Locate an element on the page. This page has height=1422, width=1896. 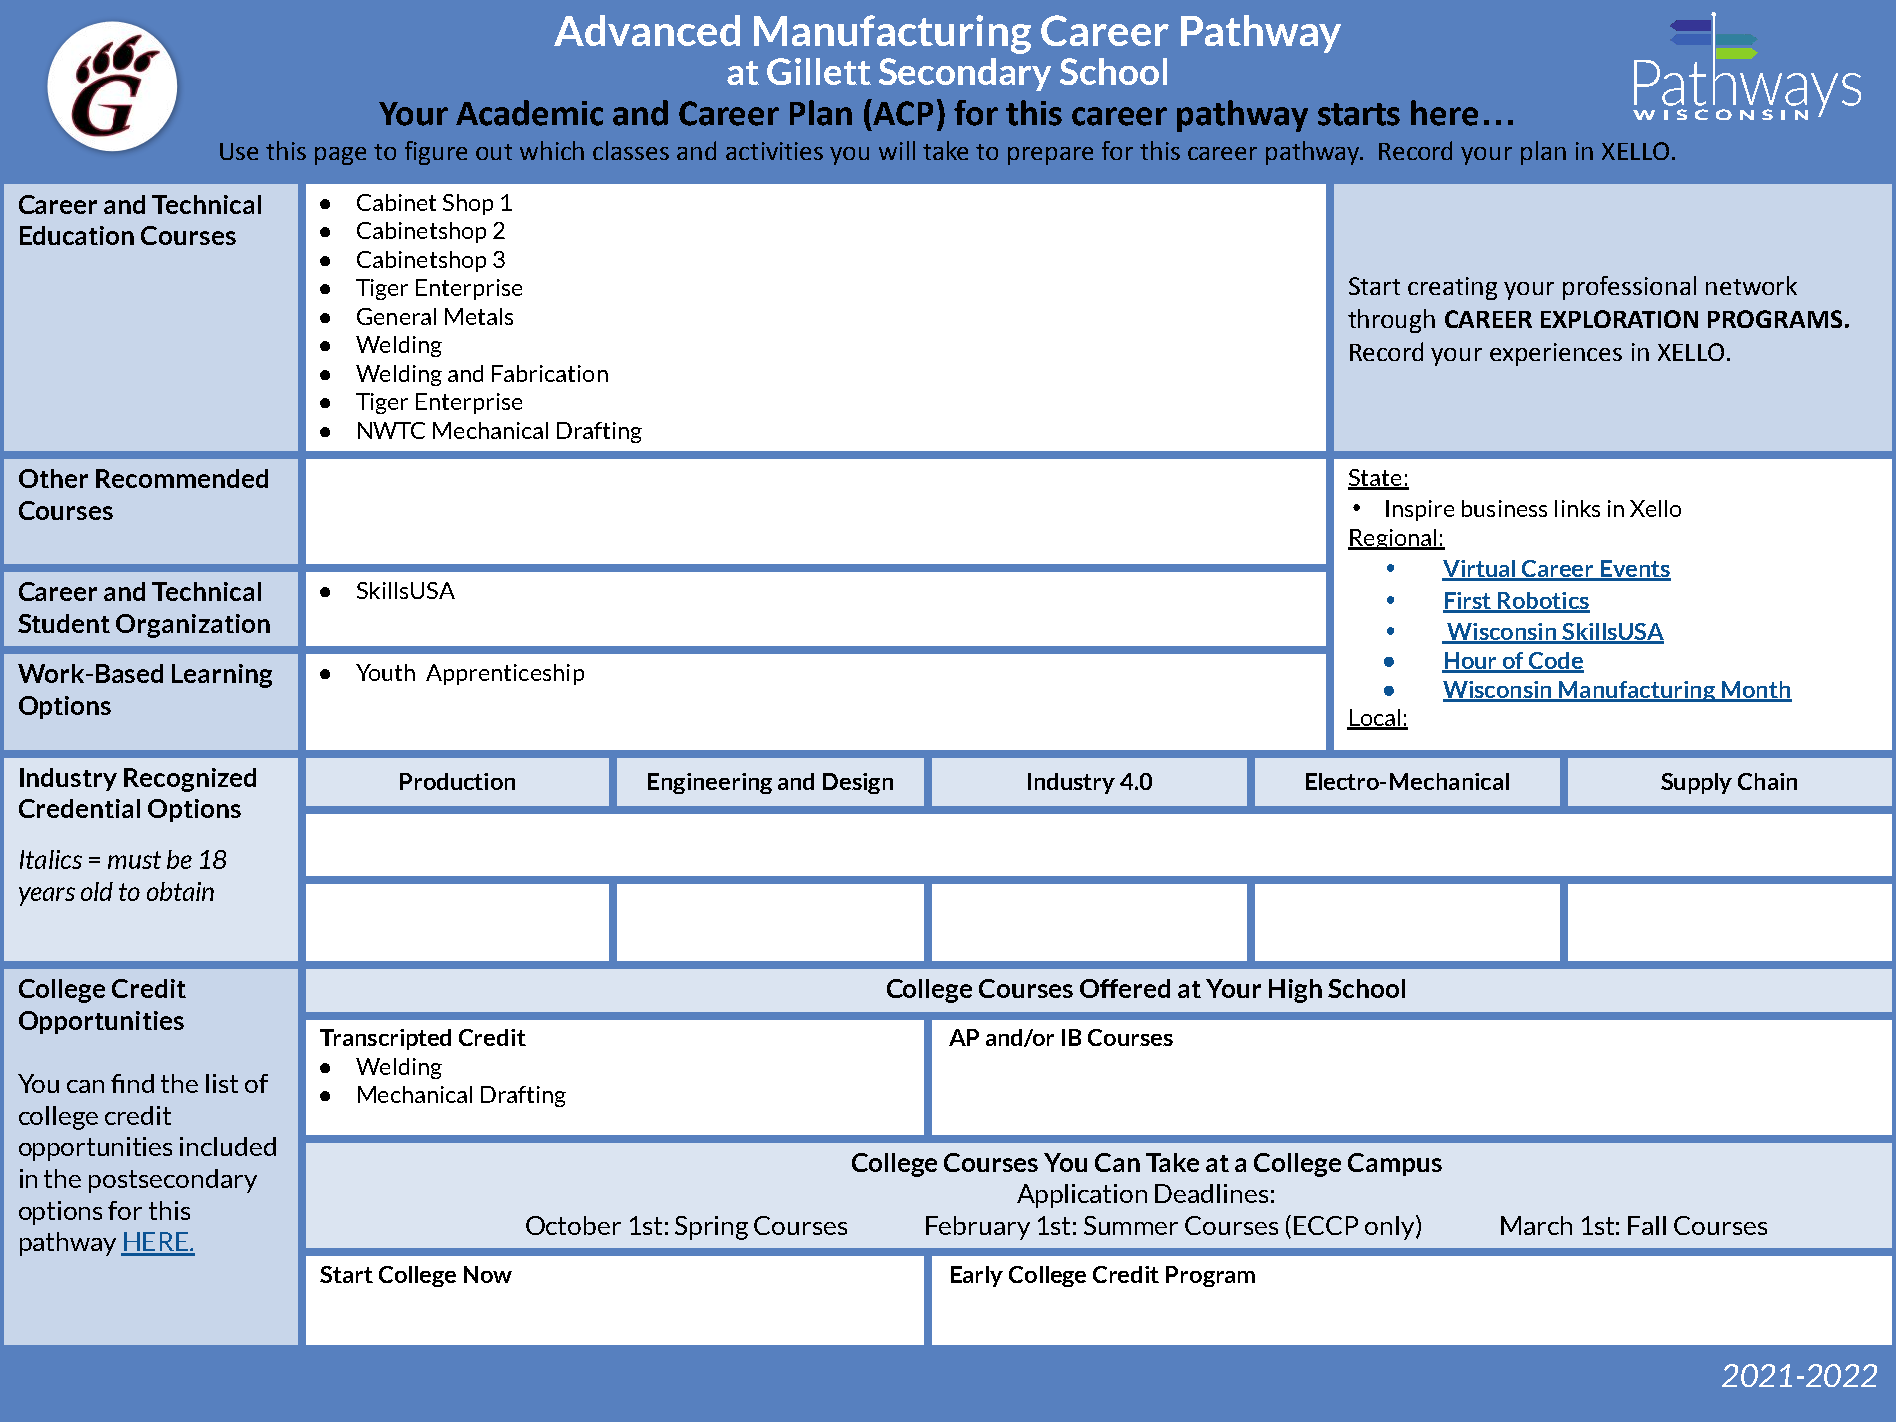
links is located at coordinates (1577, 508).
